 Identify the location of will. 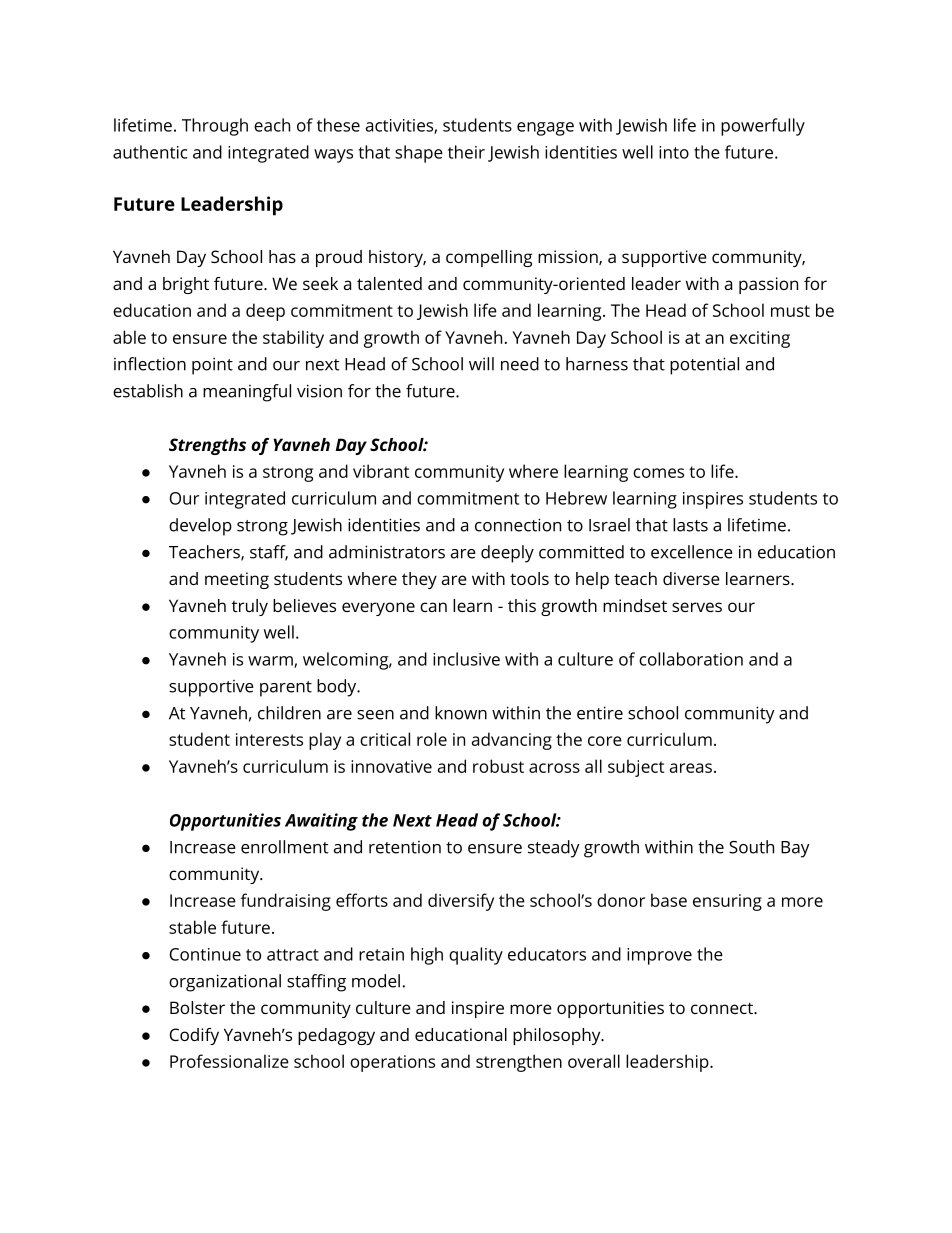
(481, 364).
